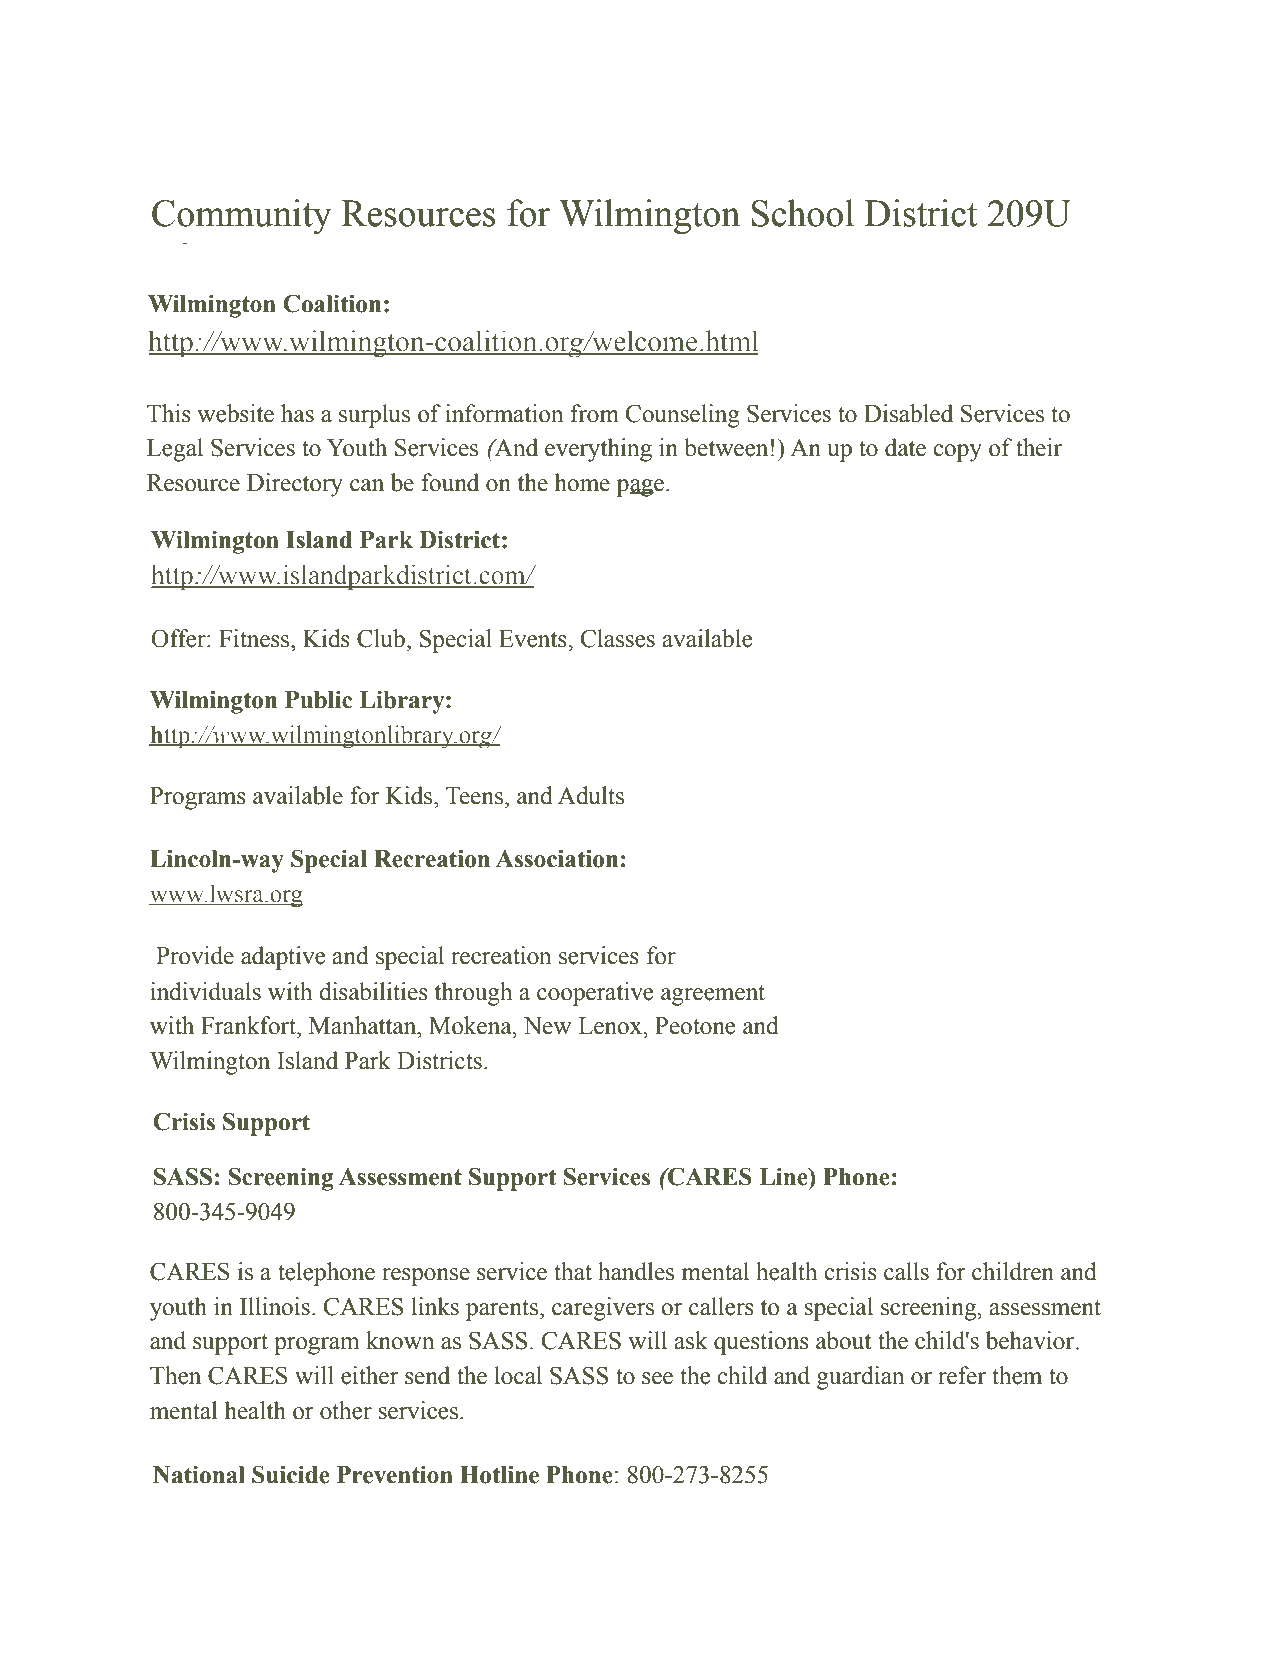  Describe the element at coordinates (908, 413) in the document. I see `Disabled` at that location.
